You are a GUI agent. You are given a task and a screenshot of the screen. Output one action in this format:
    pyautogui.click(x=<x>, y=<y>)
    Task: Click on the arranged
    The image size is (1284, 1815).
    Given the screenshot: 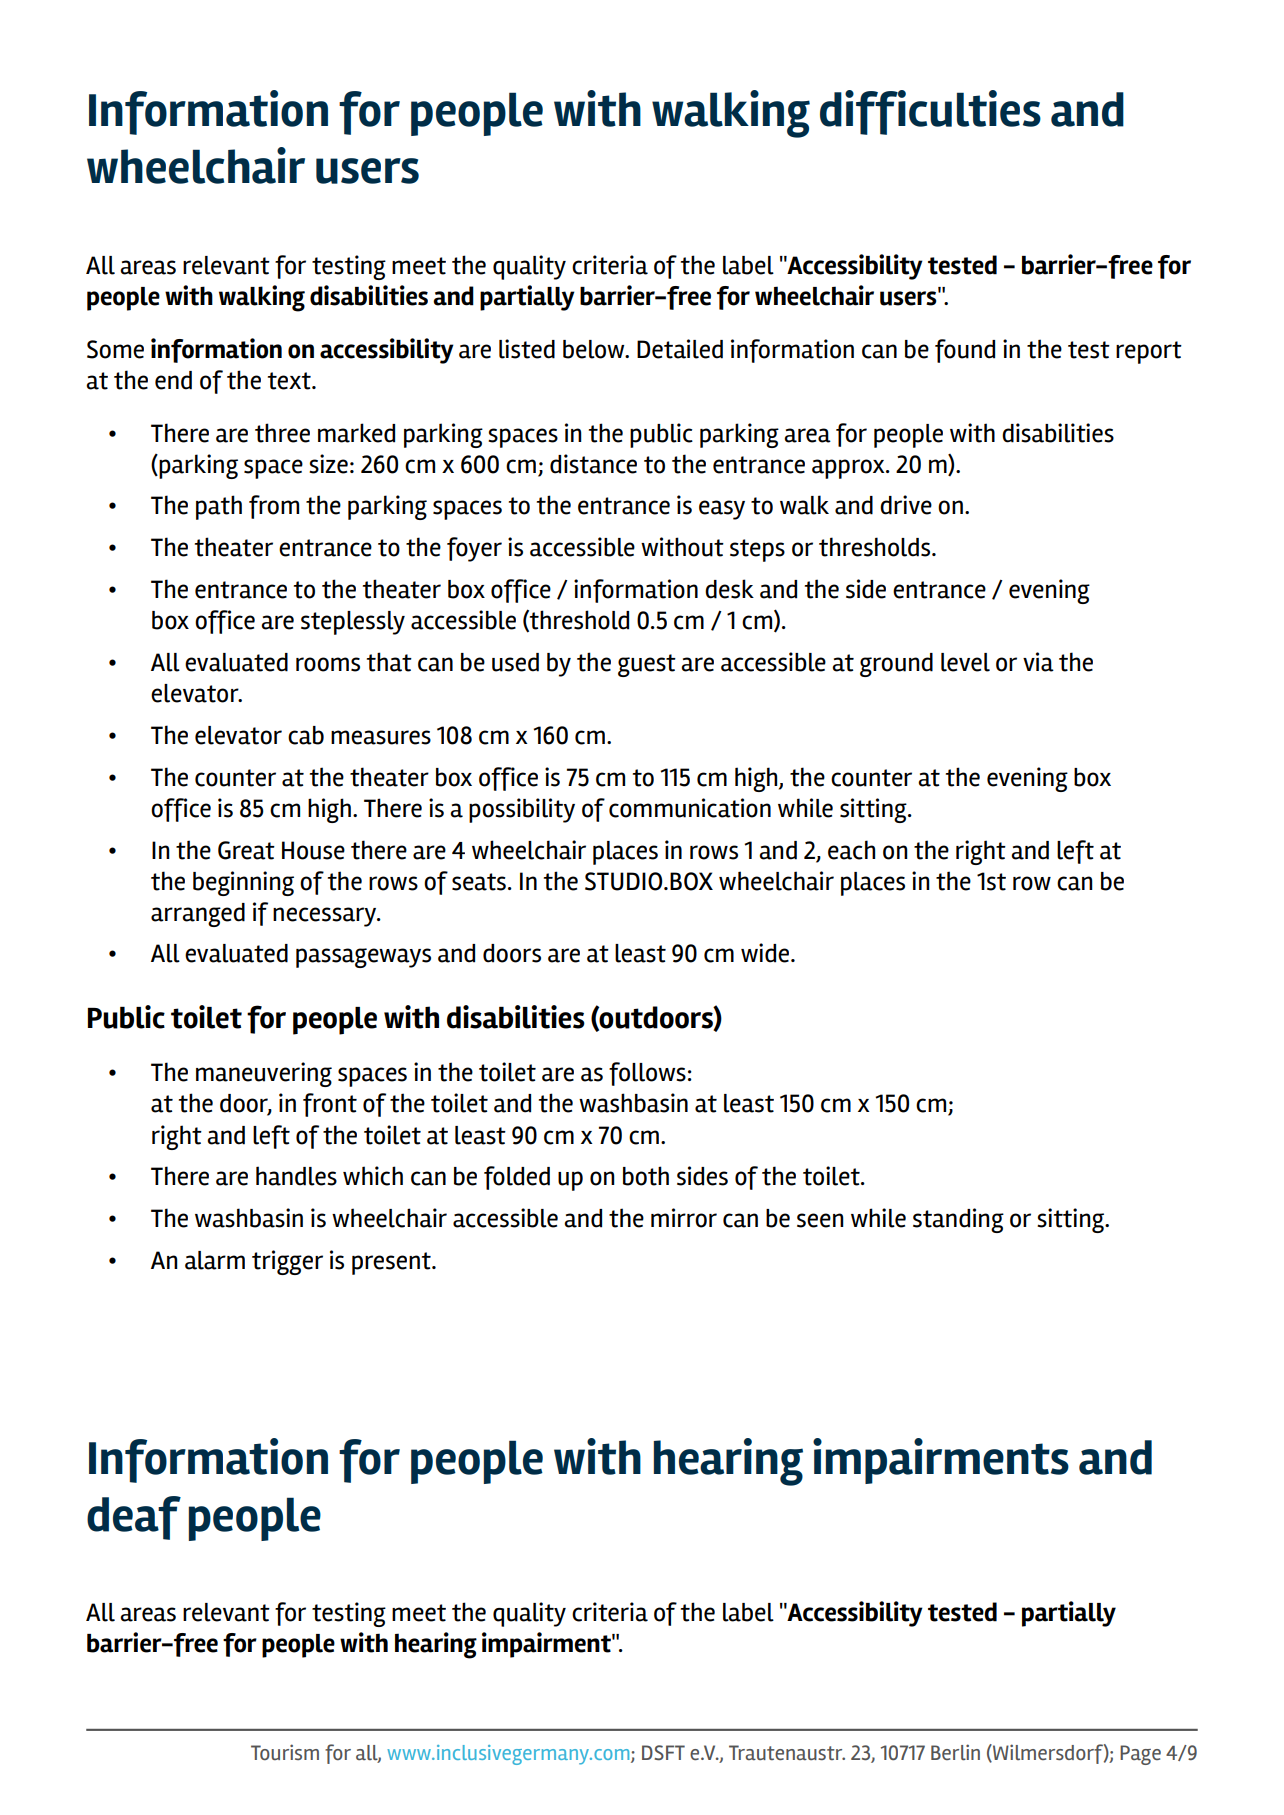 What is the action you would take?
    pyautogui.click(x=198, y=915)
